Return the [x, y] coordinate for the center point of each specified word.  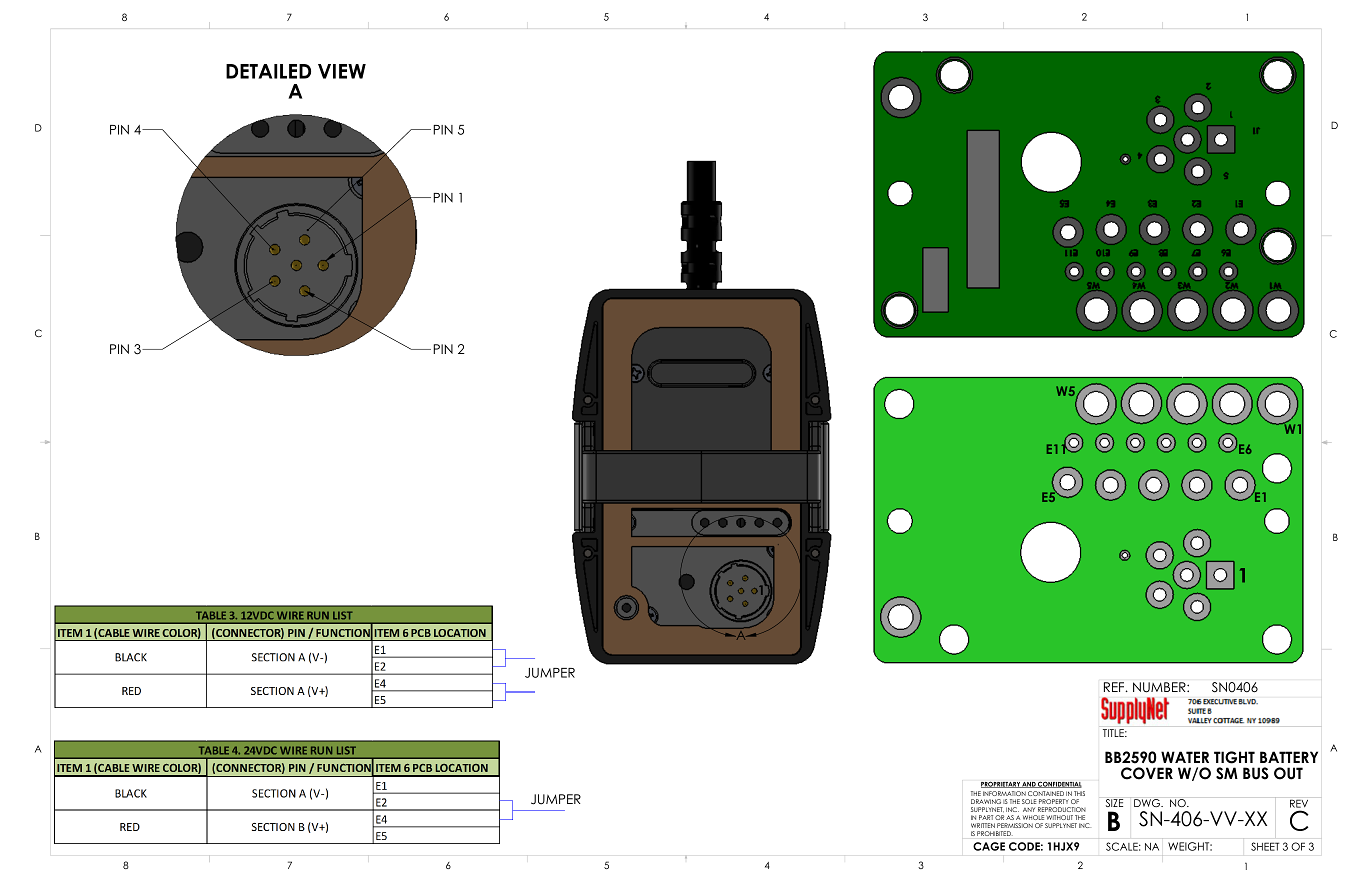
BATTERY [1289, 757]
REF [1115, 687]
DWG [1148, 803]
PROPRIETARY [1001, 784]
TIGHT [1234, 757]
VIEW [342, 71]
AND [1029, 785]
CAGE [989, 846]
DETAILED [268, 71]
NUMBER [1160, 687]
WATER [1185, 757]
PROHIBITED [995, 833]
